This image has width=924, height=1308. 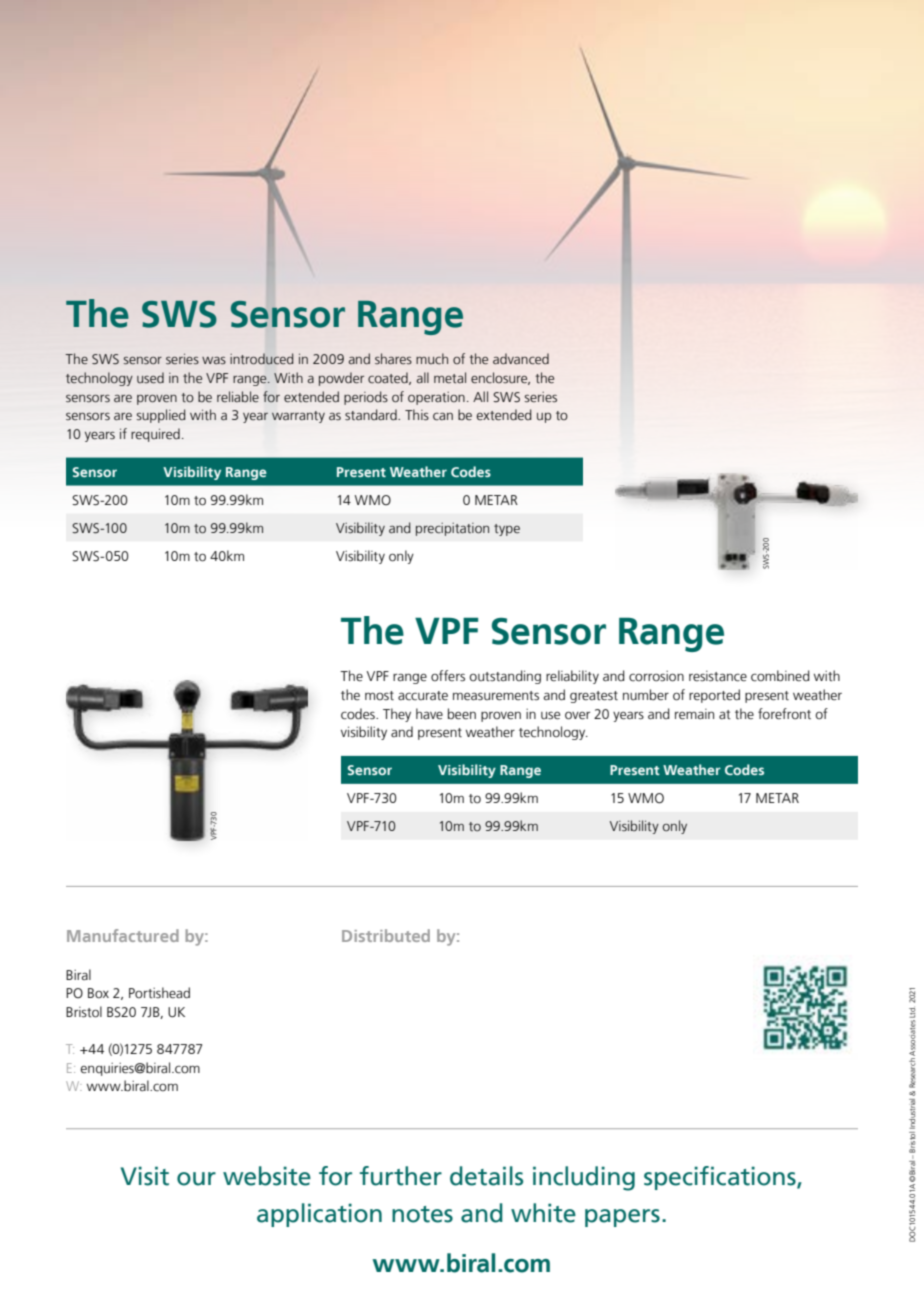 I want to click on specifications, so click(x=721, y=1178).
